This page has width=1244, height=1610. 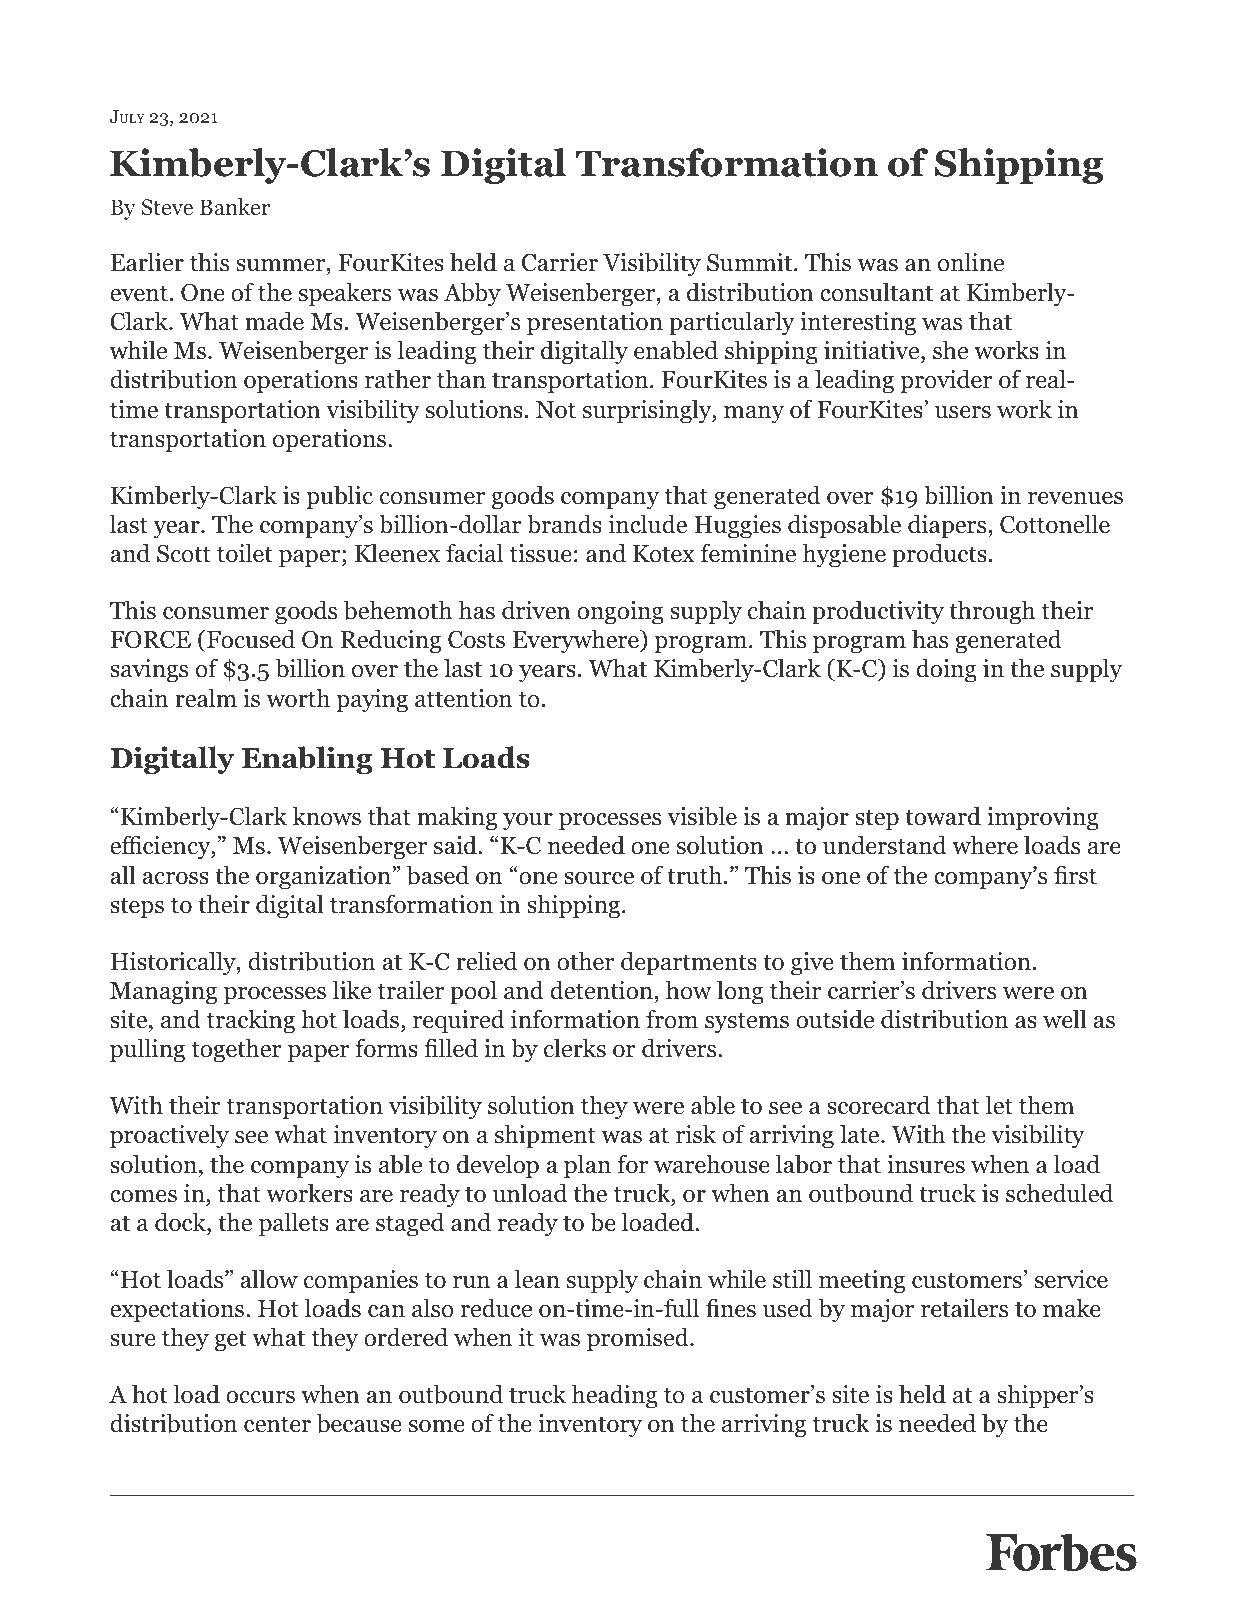 I want to click on heading, so click(x=614, y=1396).
